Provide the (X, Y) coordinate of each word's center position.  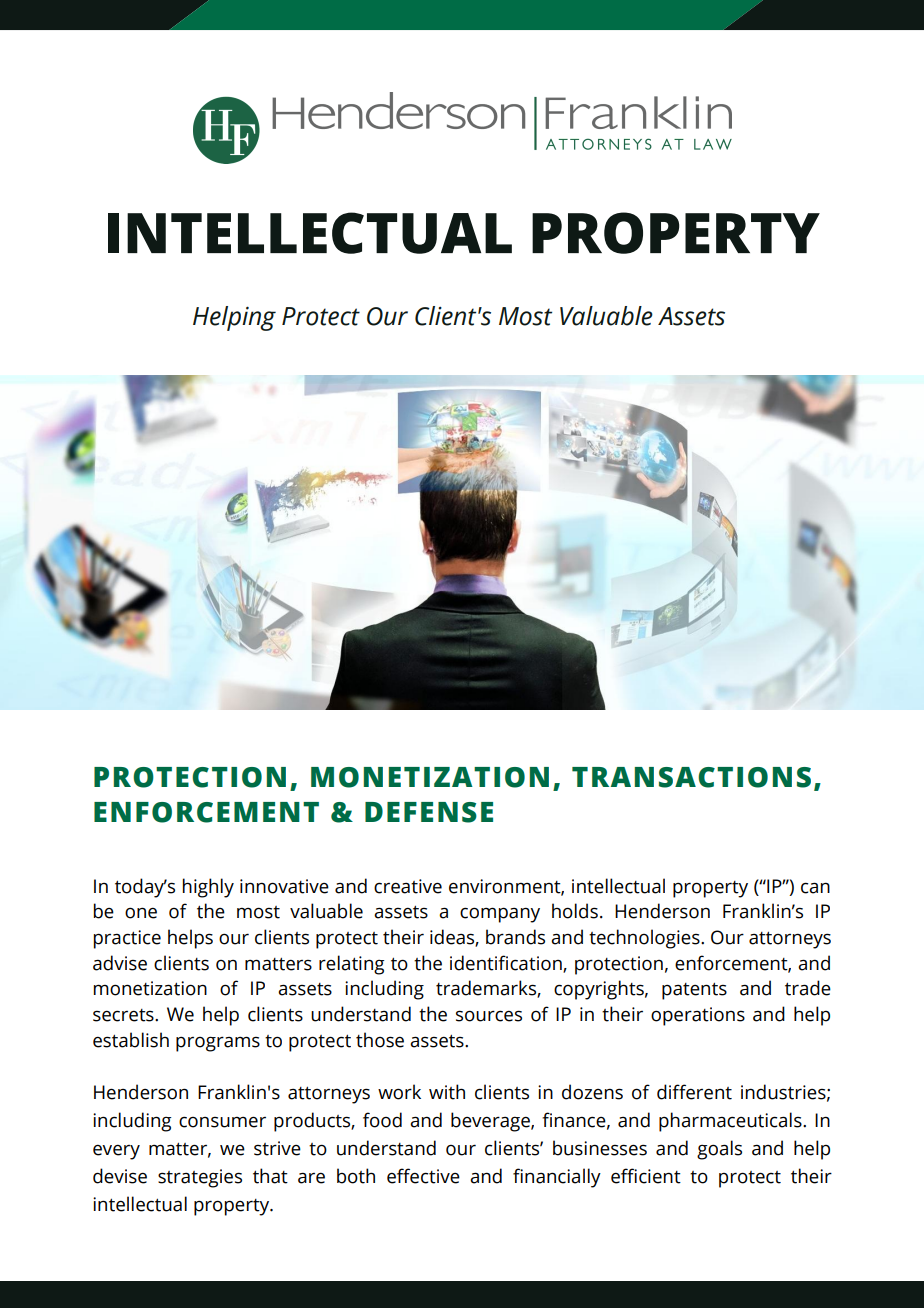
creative (408, 886)
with (447, 1092)
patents (694, 991)
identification (507, 963)
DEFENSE (429, 812)
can (815, 888)
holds (575, 911)
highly (208, 888)
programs (218, 1044)
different (694, 1092)
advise (120, 963)
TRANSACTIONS (691, 777)
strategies (200, 1178)
